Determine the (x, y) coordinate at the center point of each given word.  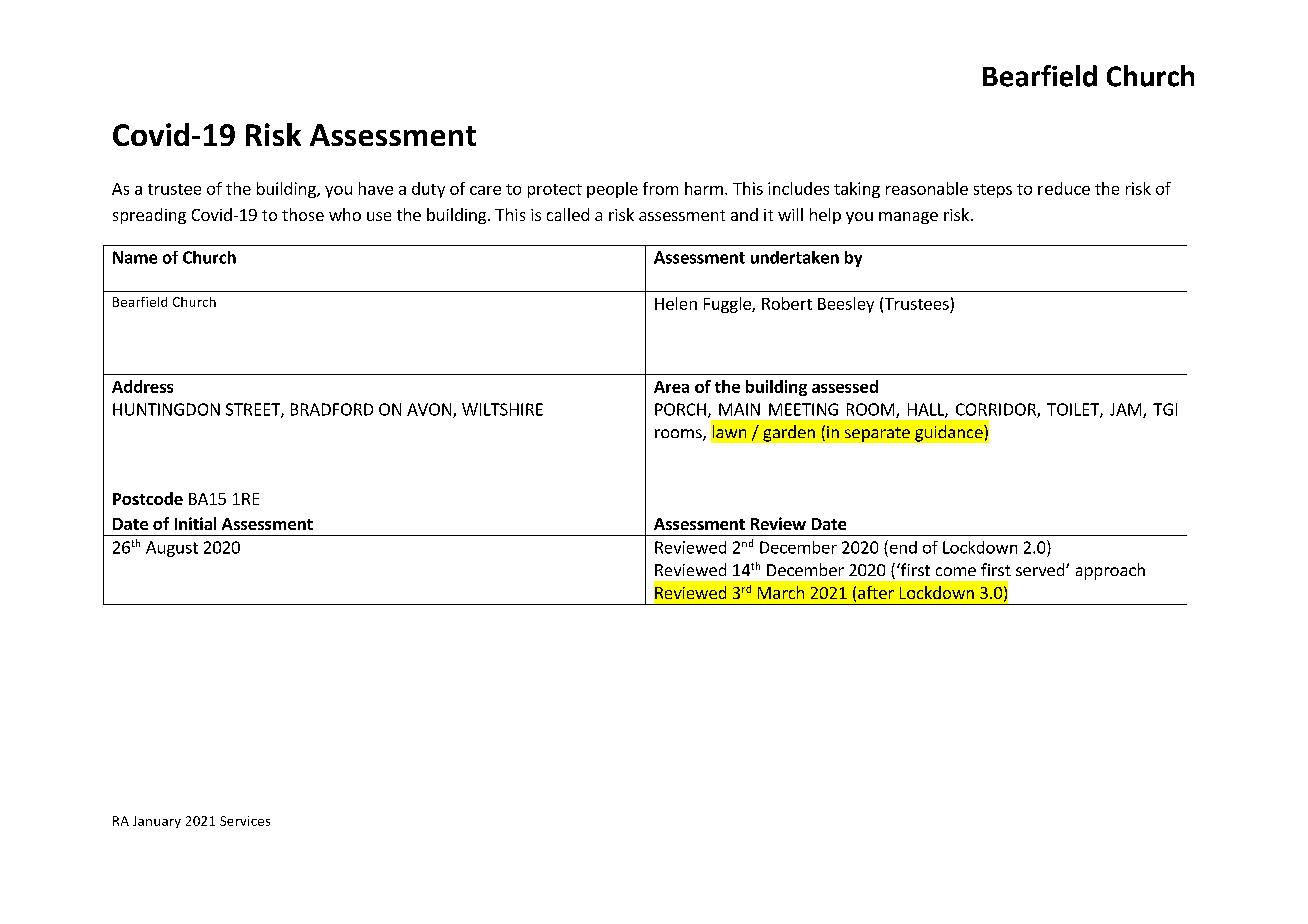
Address (142, 386)
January (157, 822)
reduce (1064, 188)
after (876, 592)
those (303, 214)
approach (1110, 571)
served (1041, 569)
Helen (676, 303)
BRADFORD (332, 409)
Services (245, 821)
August (172, 549)
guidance (950, 433)
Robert (787, 303)
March (781, 592)
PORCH (680, 409)
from (660, 188)
